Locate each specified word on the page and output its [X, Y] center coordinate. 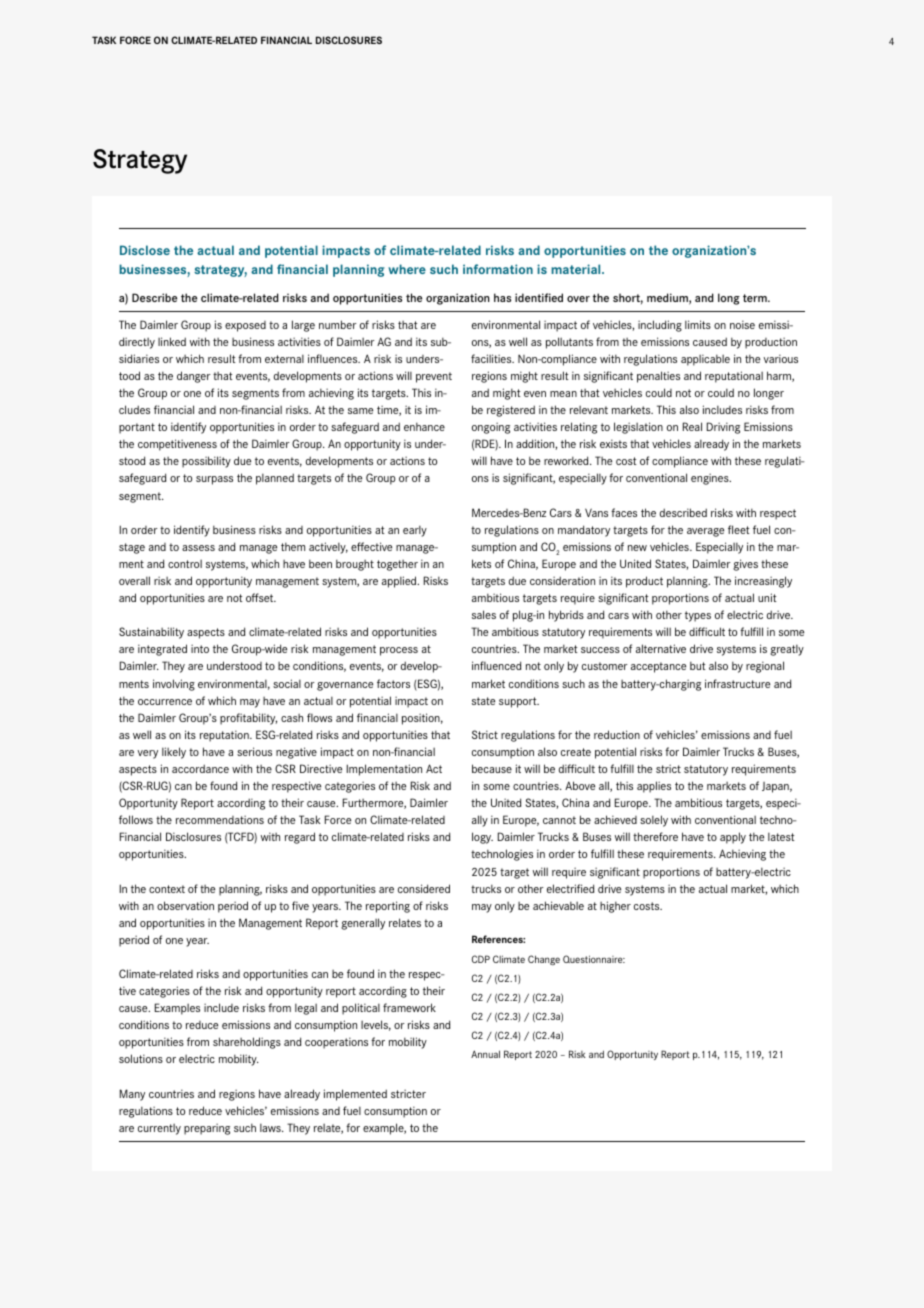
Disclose [145, 250]
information [498, 269]
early [415, 531]
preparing [207, 1129]
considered [424, 888]
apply [733, 838]
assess [198, 548]
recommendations [220, 819]
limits [698, 324]
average [705, 532]
